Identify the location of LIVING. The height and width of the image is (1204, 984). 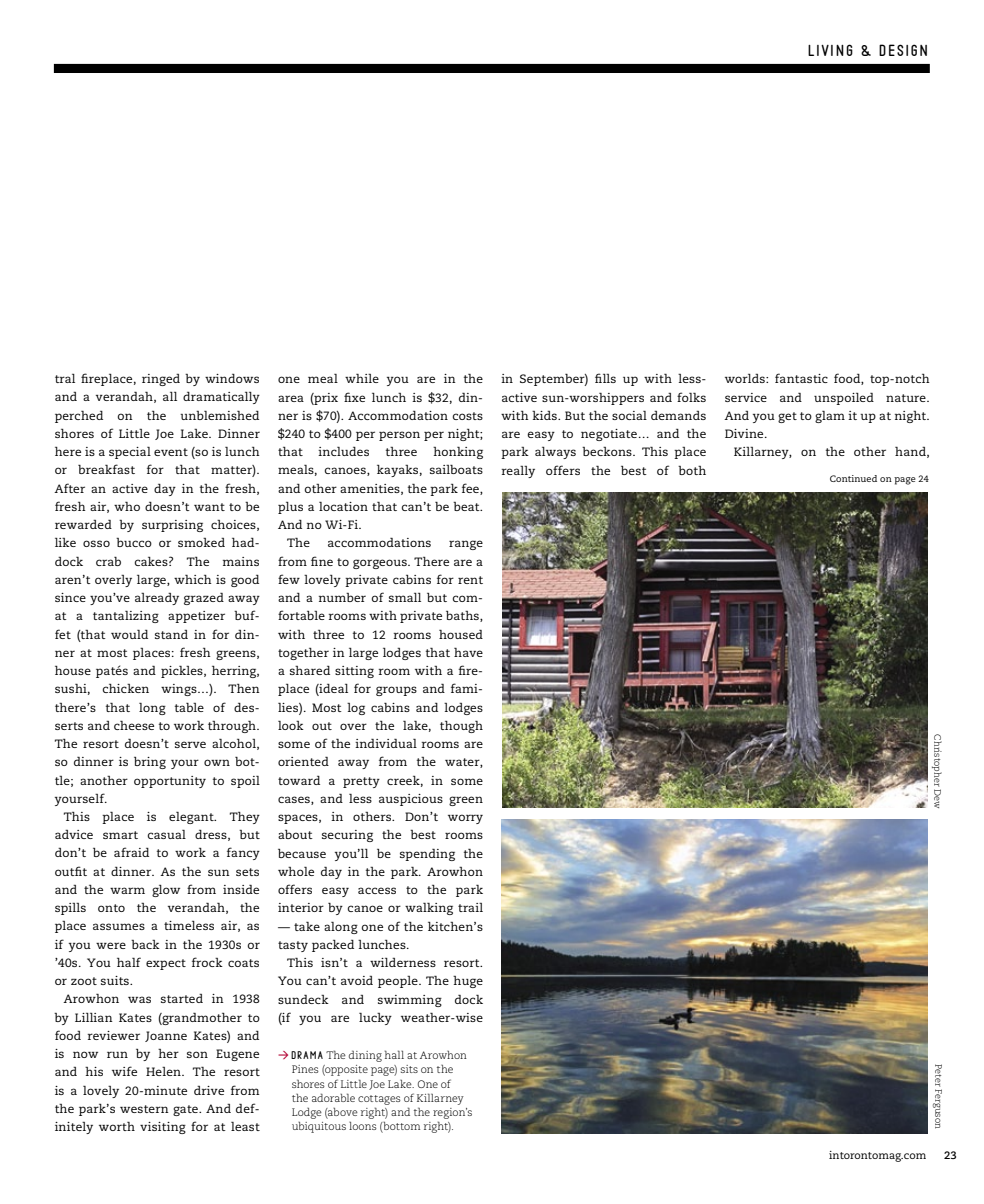
(830, 50).
